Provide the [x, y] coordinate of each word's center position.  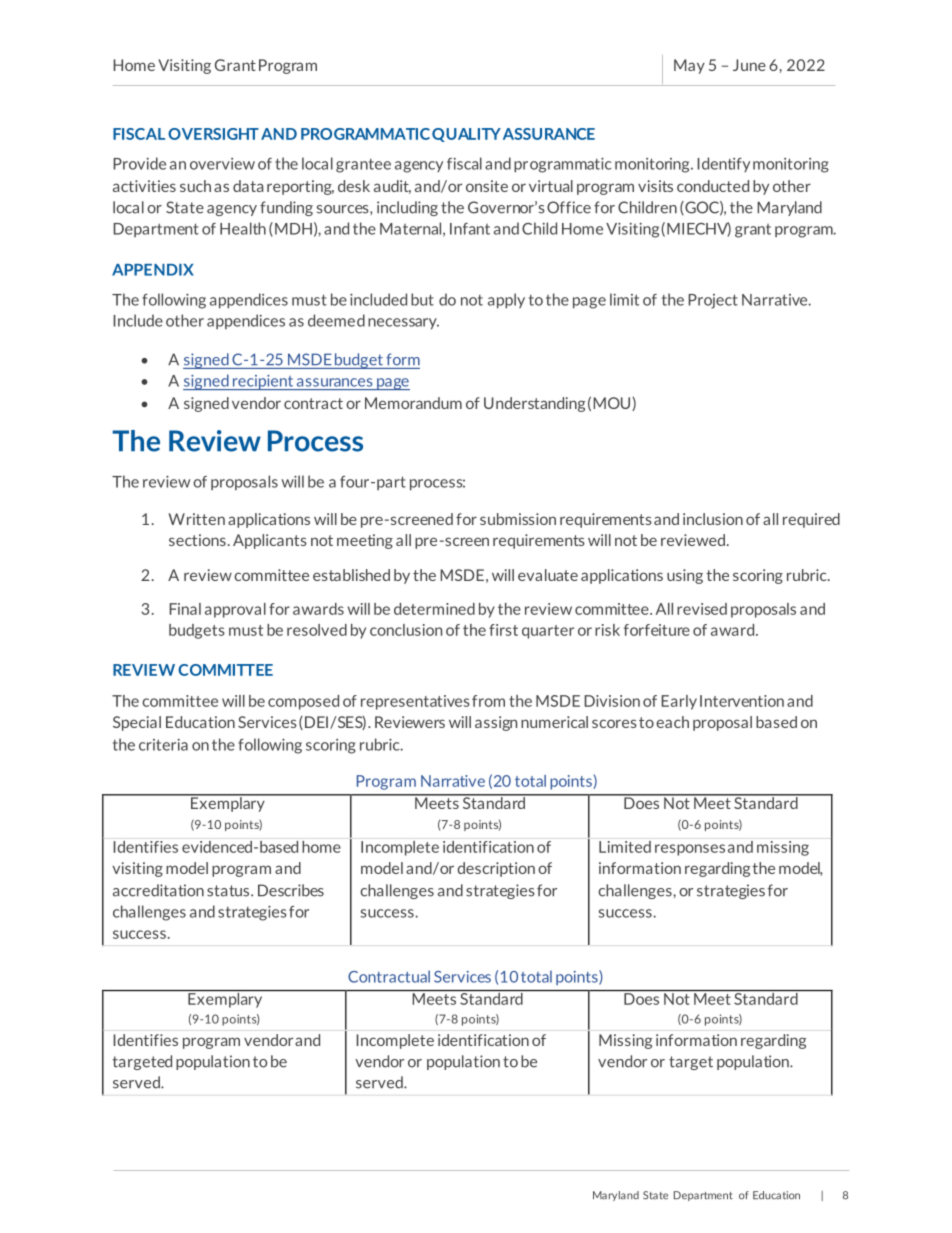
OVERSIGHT [213, 134]
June [749, 65]
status [229, 891]
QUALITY [466, 135]
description [496, 869]
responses [690, 850]
